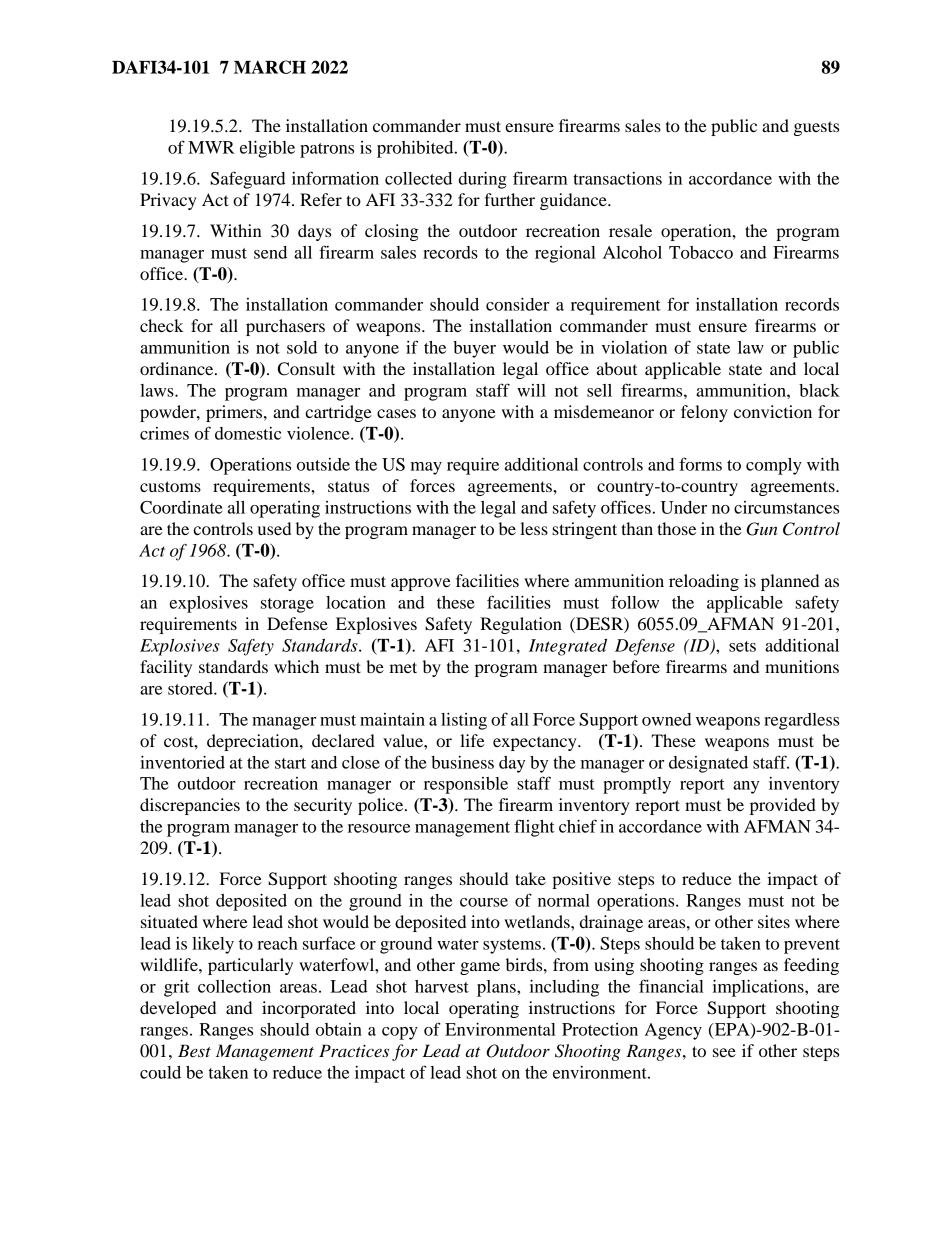 This screenshot has width=952, height=1233. Describe the element at coordinates (497, 988) in the screenshot. I see `plans` at that location.
